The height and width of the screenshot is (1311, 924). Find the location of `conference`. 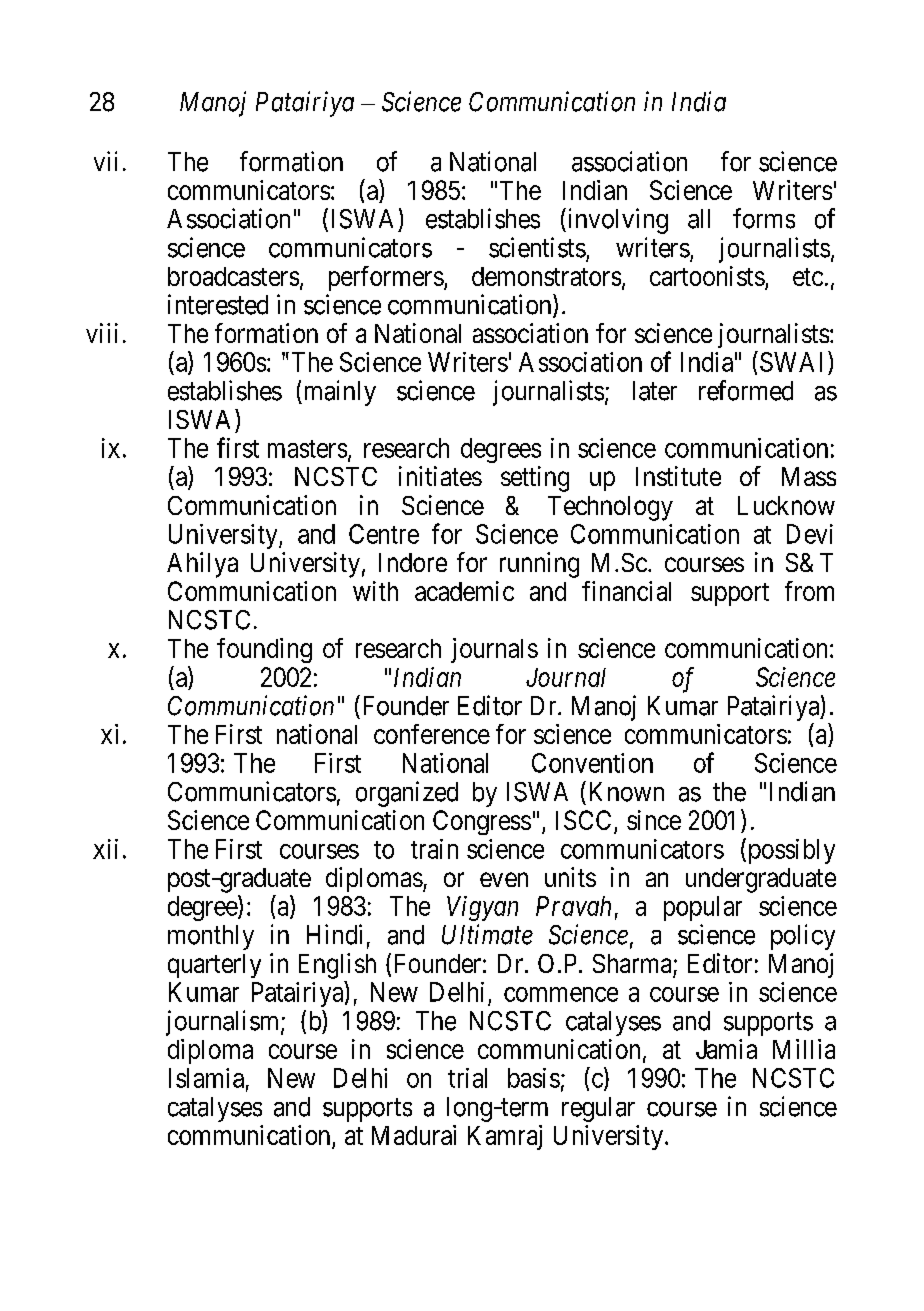

conference is located at coordinates (432, 734).
